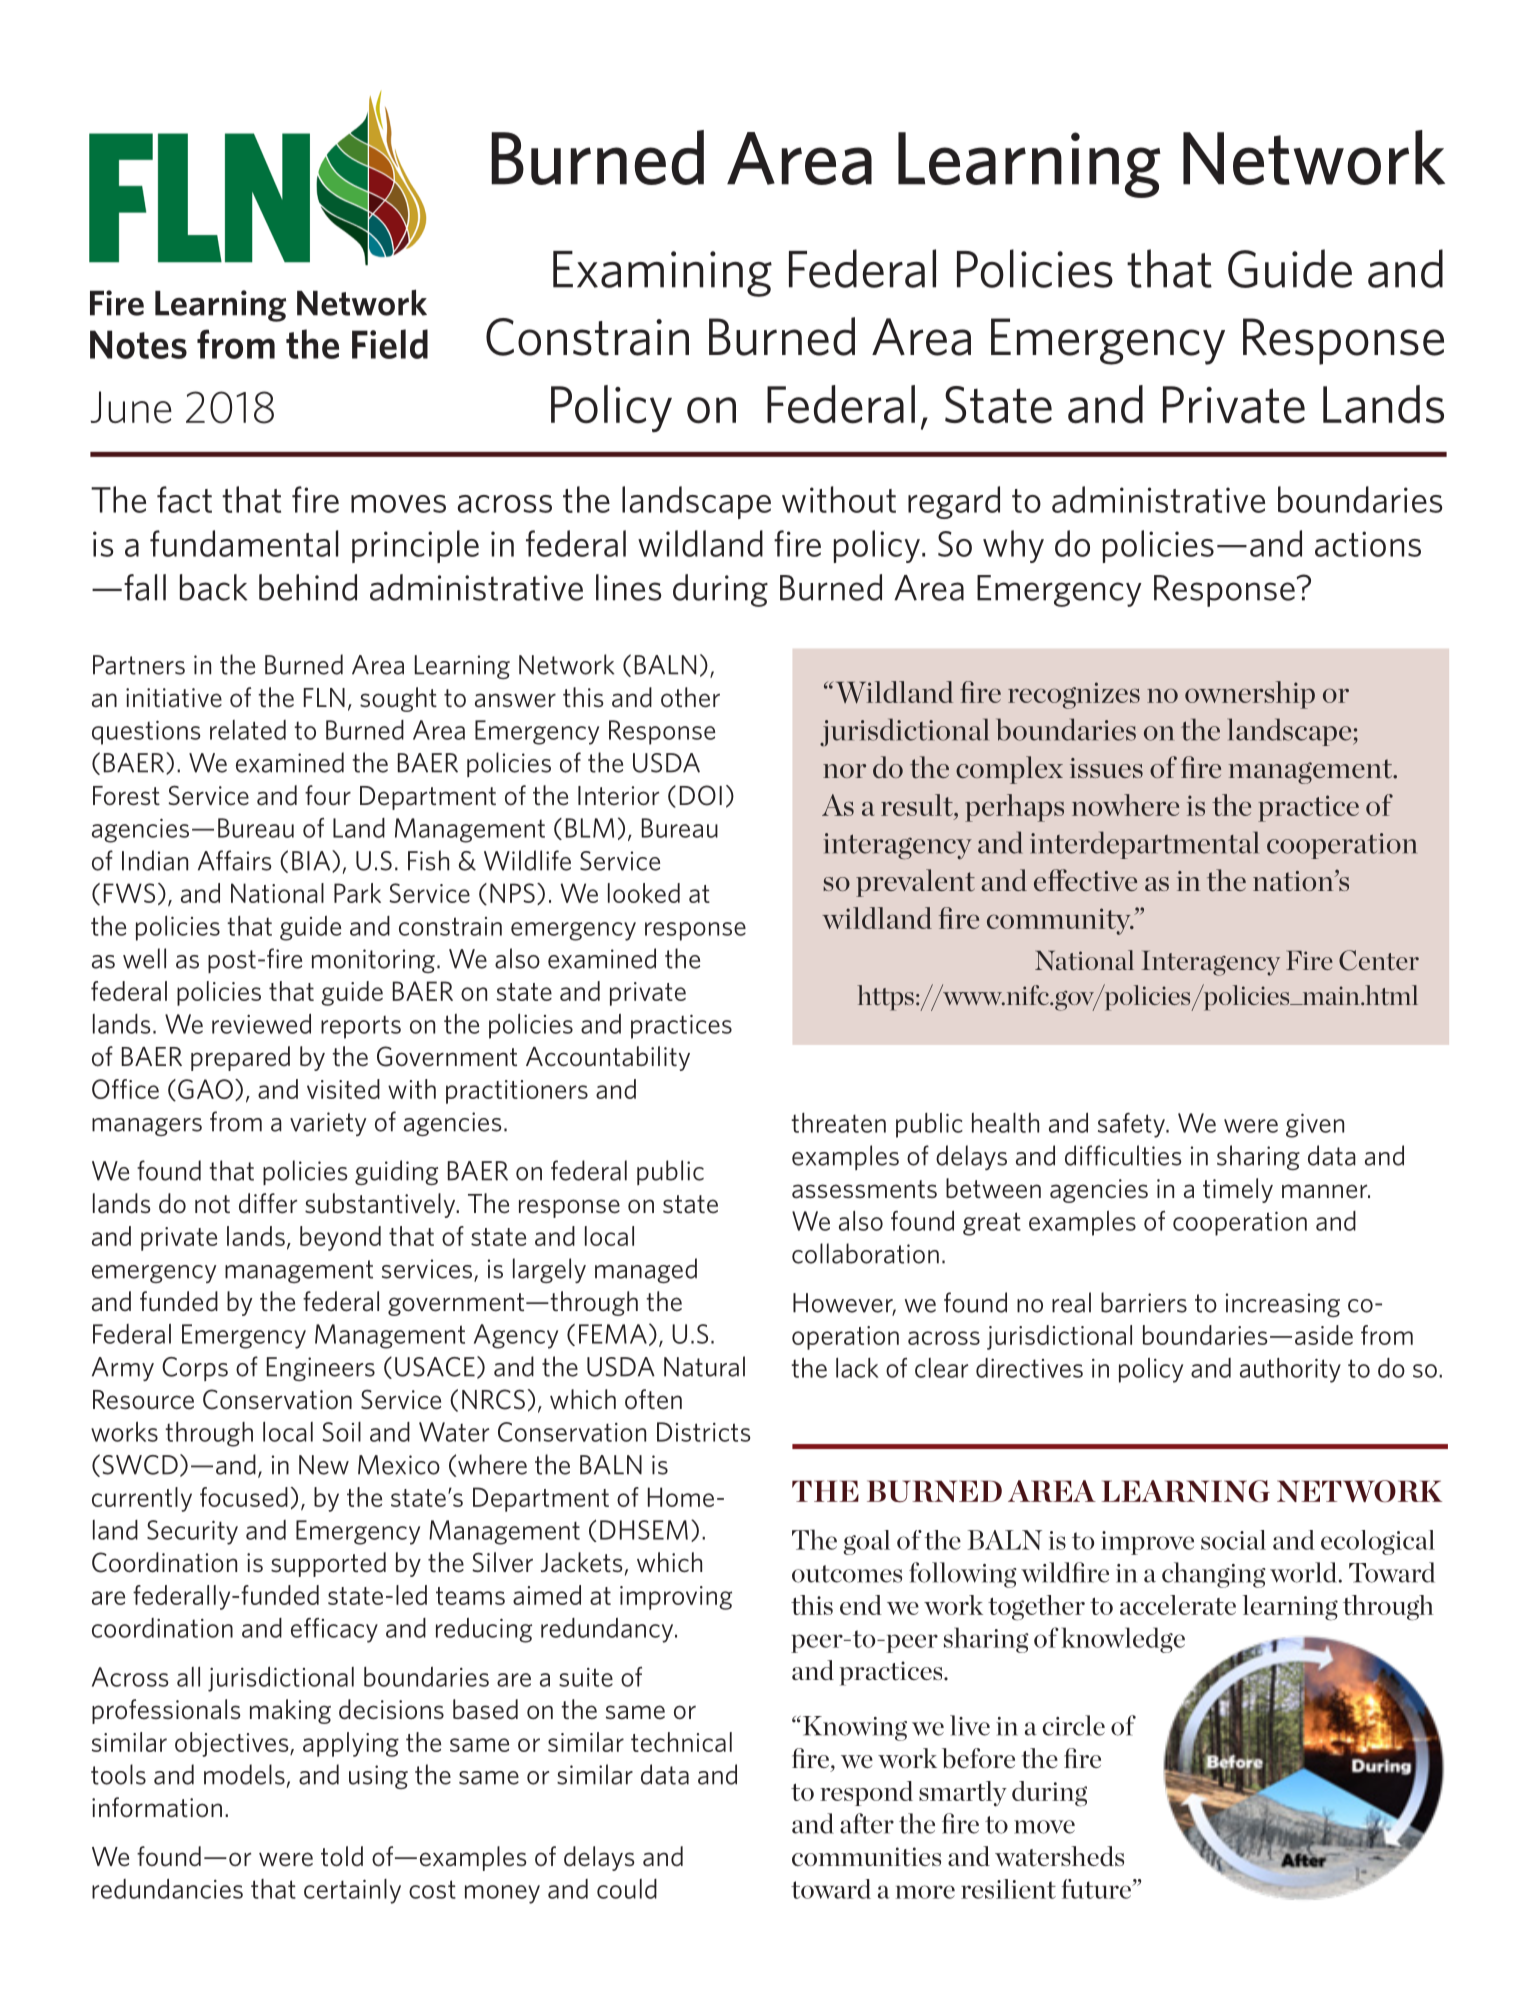 The width and height of the image is (1537, 1989). Describe the element at coordinates (866, 1857) in the image. I see `communities` at that location.
